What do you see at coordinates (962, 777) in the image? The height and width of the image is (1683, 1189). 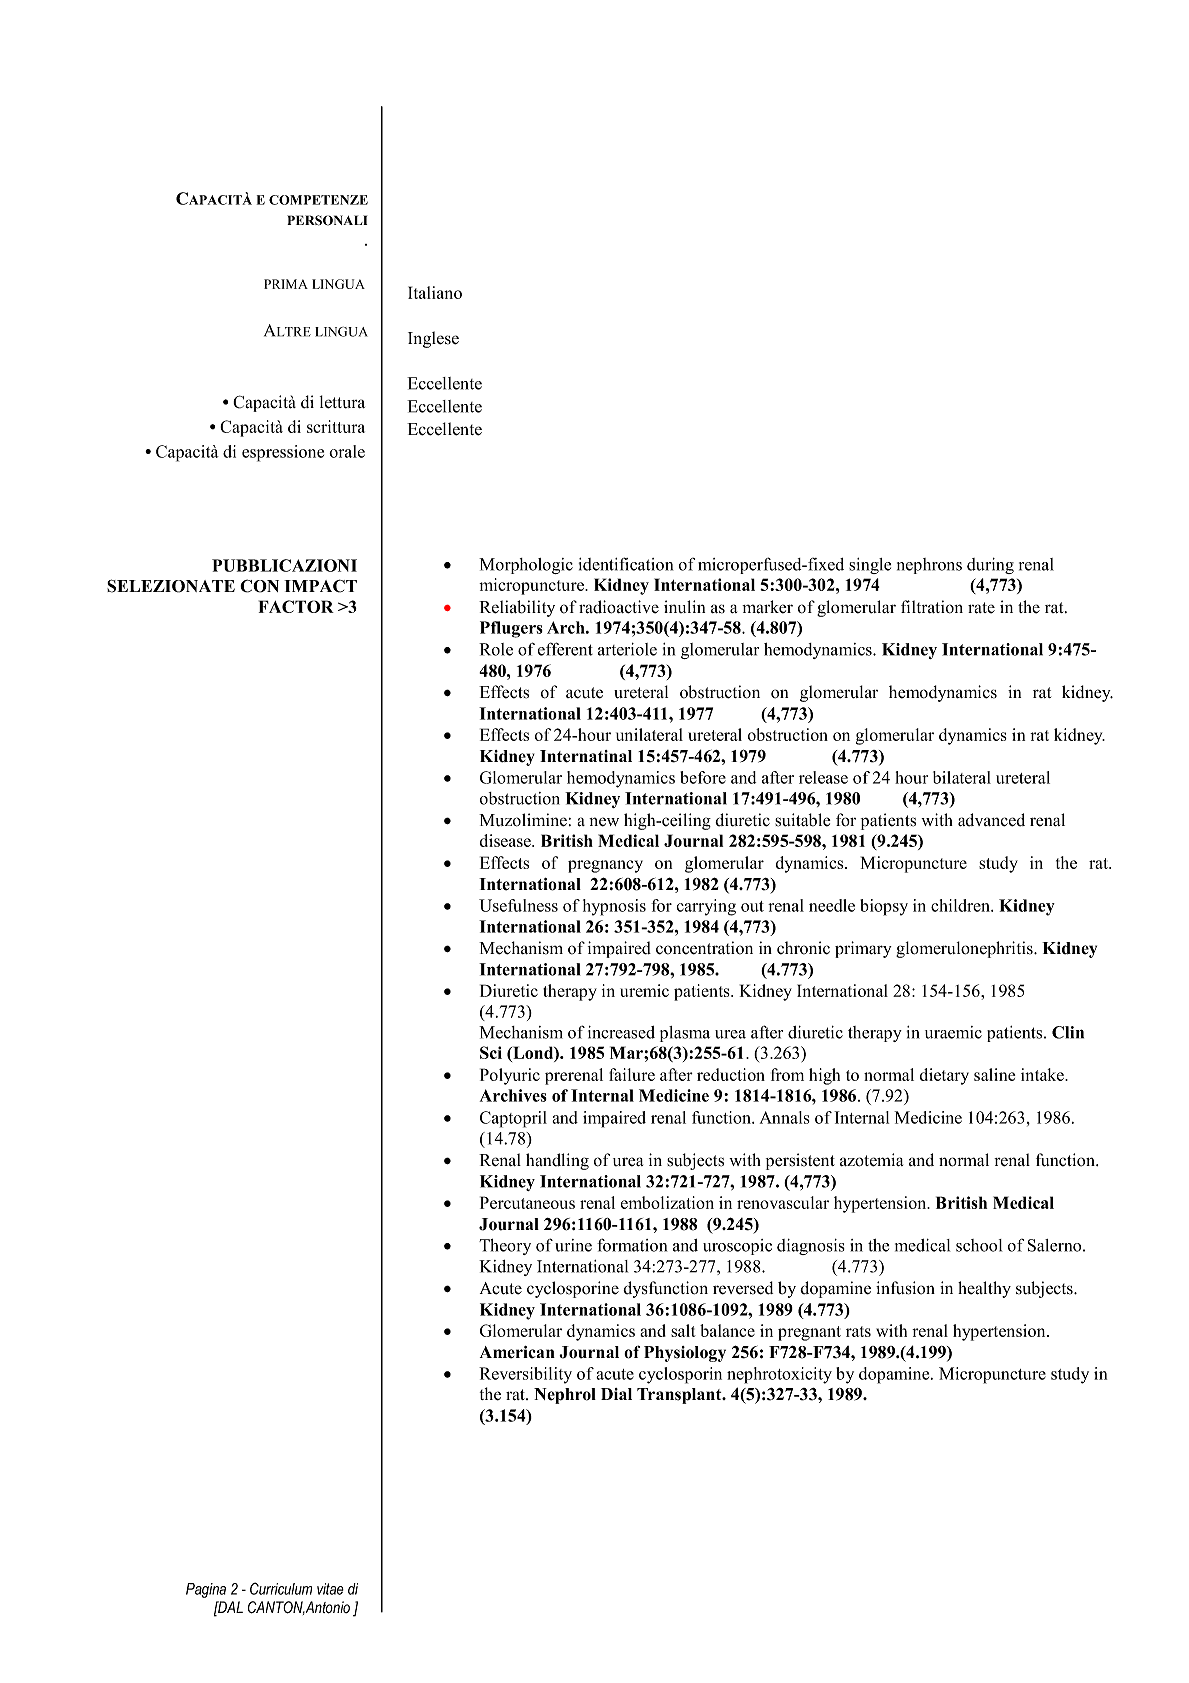 I see `bilateral` at bounding box center [962, 777].
